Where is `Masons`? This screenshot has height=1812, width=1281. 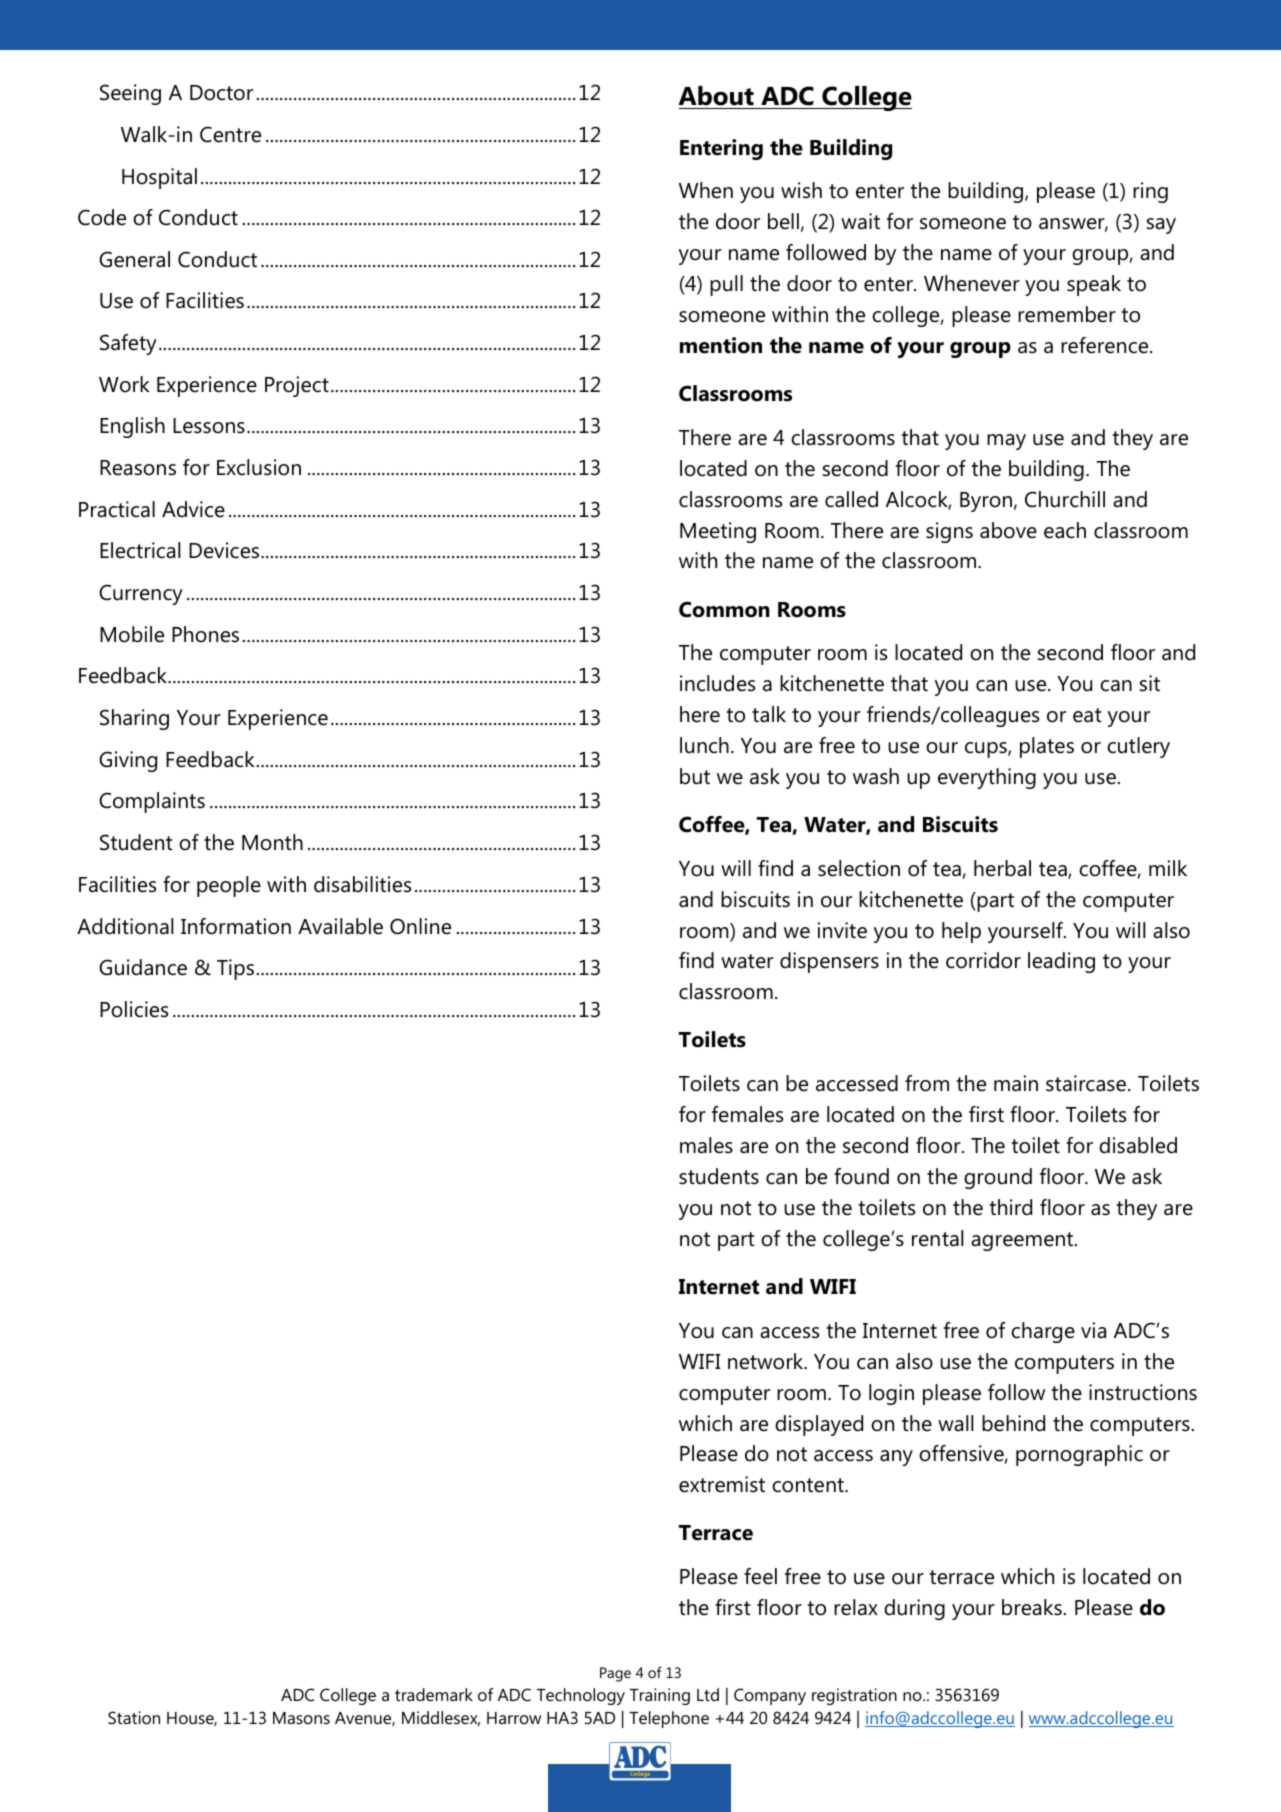
Masons is located at coordinates (301, 1718).
